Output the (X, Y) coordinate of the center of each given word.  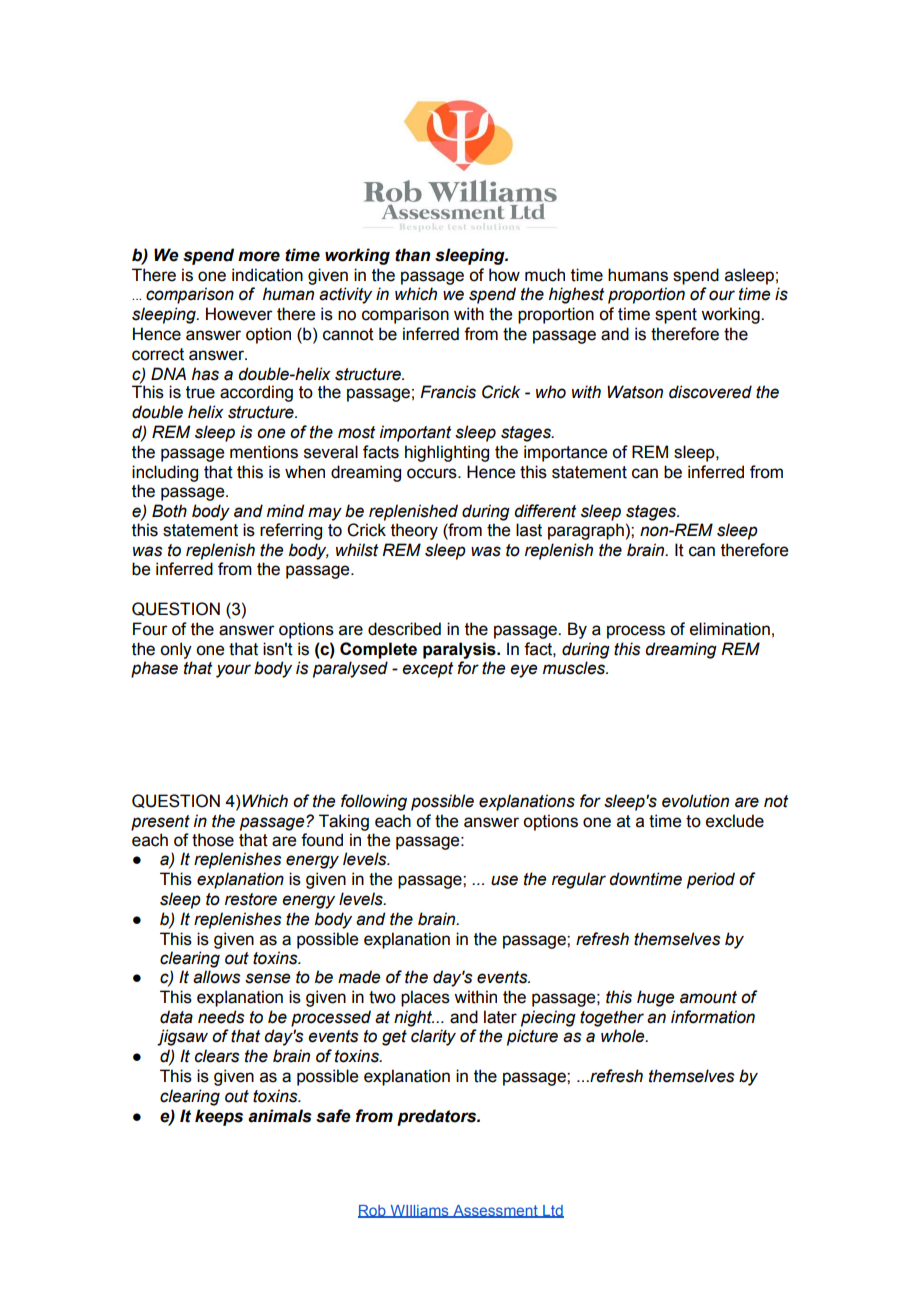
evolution (695, 801)
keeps (219, 1117)
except (427, 670)
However (239, 314)
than (412, 255)
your (233, 671)
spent (676, 316)
